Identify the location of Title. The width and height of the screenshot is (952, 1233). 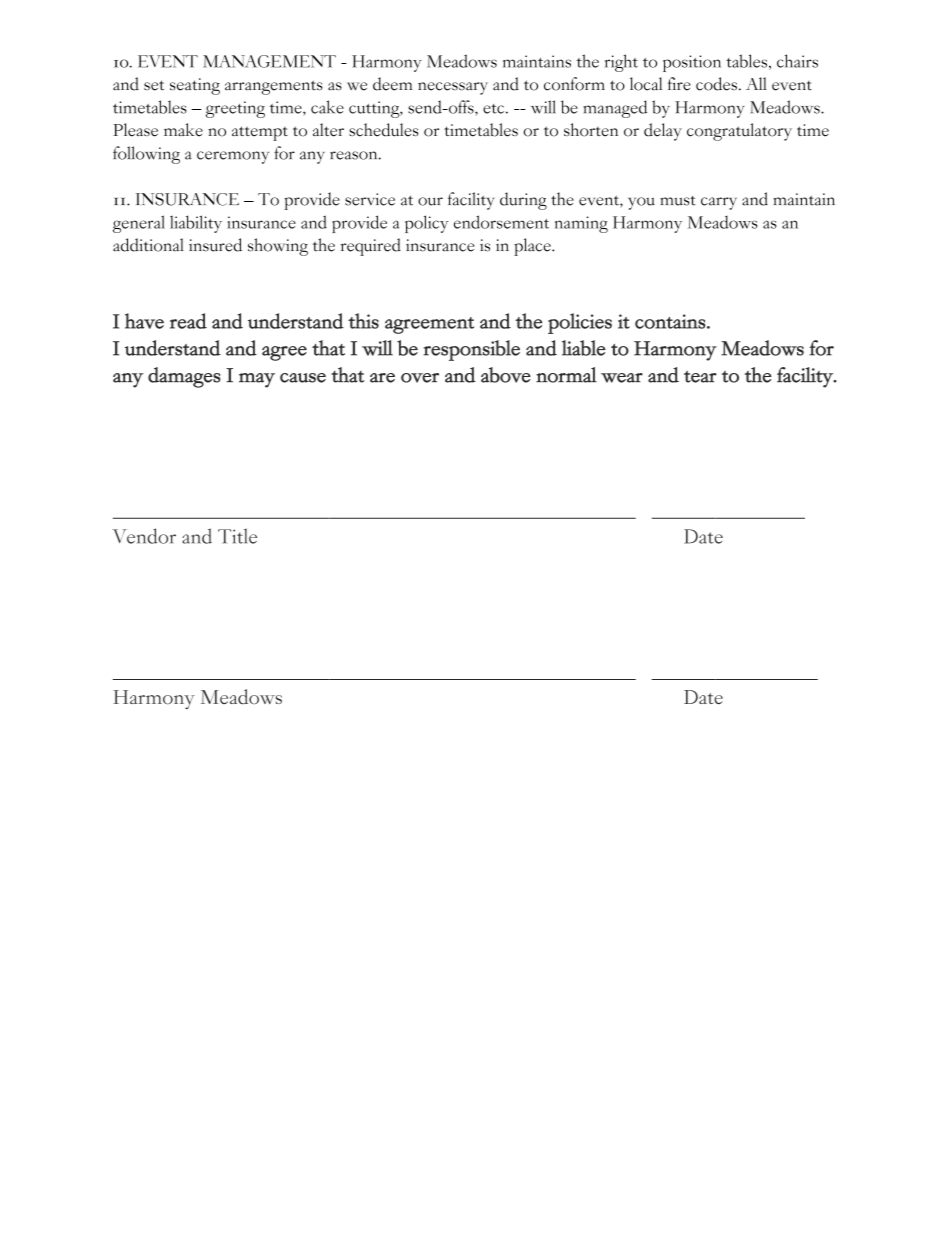
(237, 536).
